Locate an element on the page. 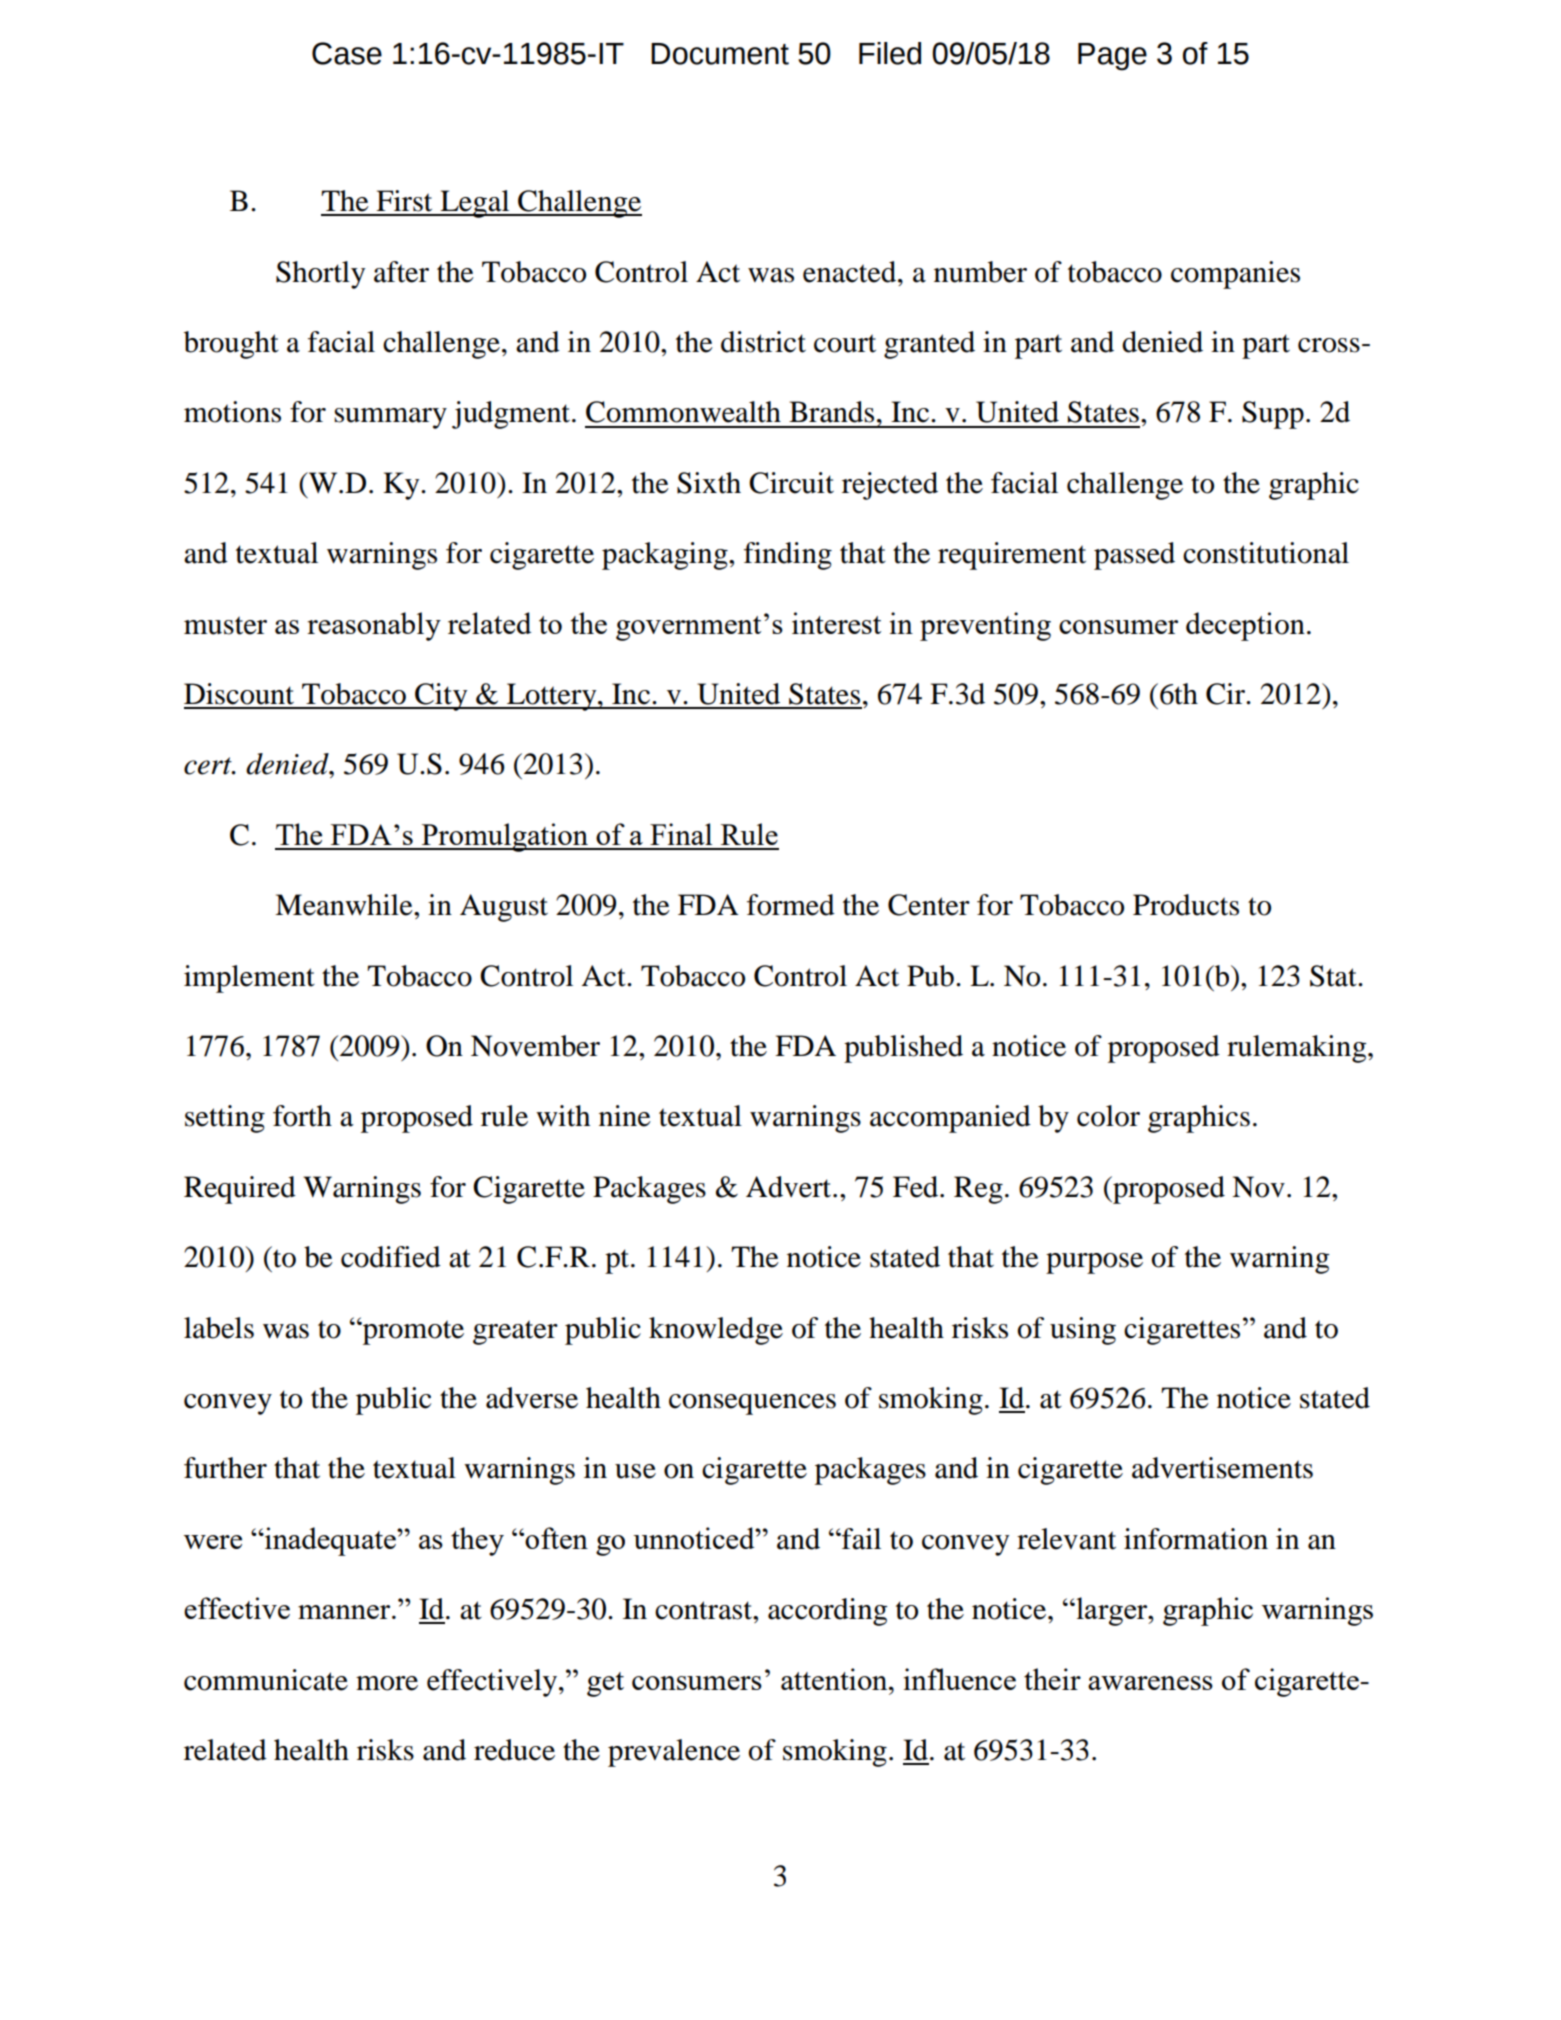 Image resolution: width=1561 pixels, height=2020 pixels. Case is located at coordinates (347, 53).
